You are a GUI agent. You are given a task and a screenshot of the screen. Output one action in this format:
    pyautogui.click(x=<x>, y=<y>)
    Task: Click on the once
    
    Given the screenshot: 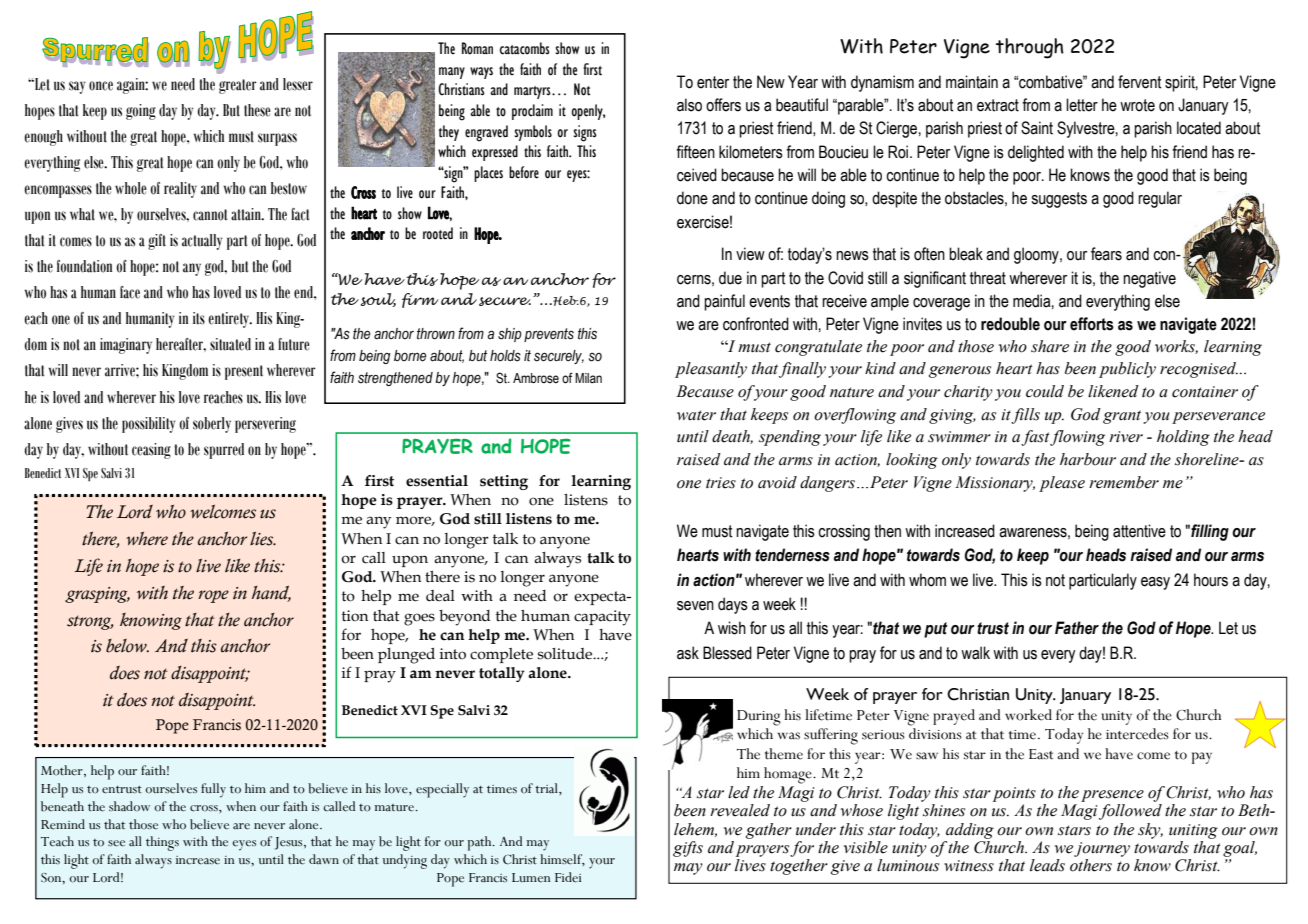 What is the action you would take?
    pyautogui.click(x=101, y=86)
